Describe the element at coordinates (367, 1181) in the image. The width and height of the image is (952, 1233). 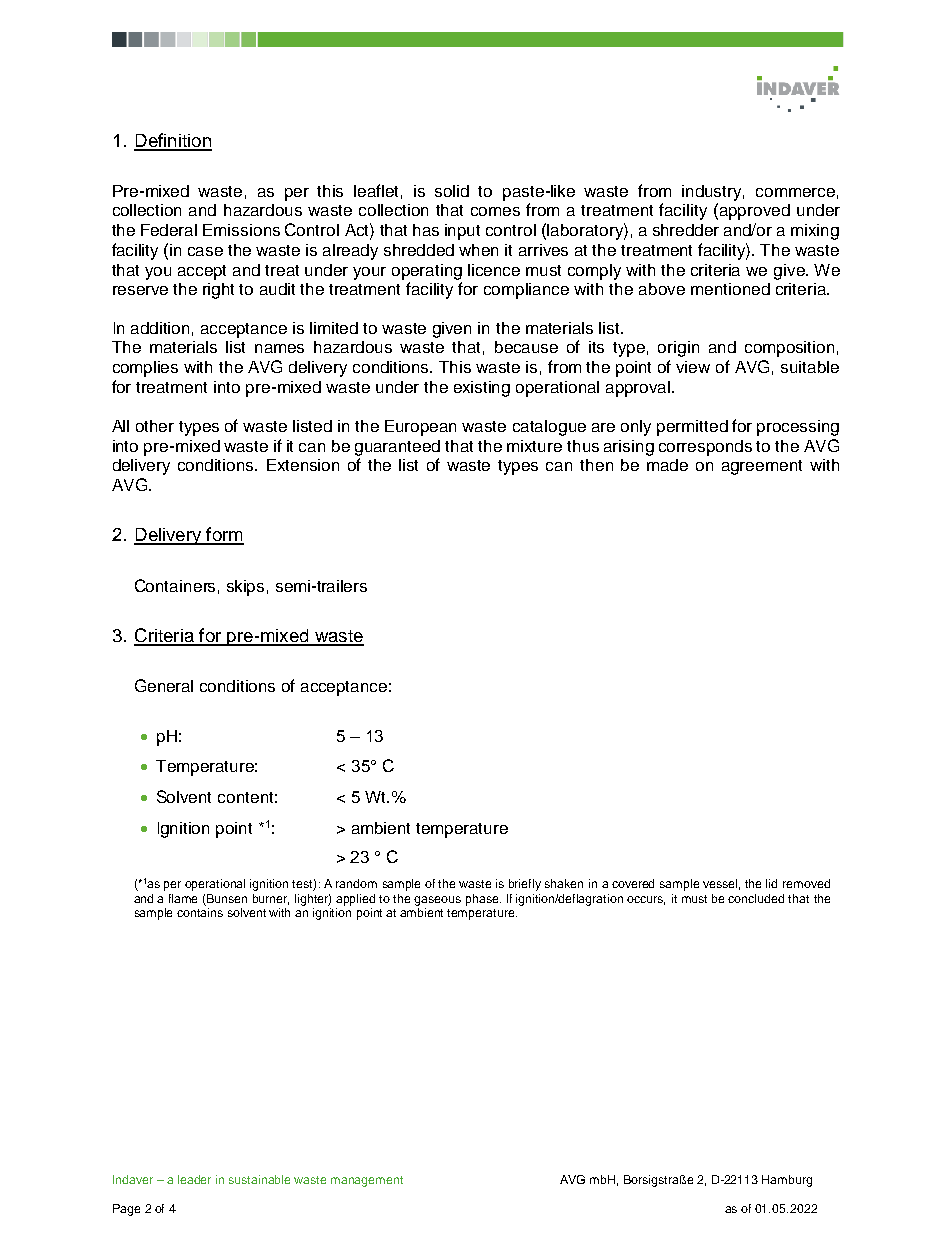
I see `management` at that location.
